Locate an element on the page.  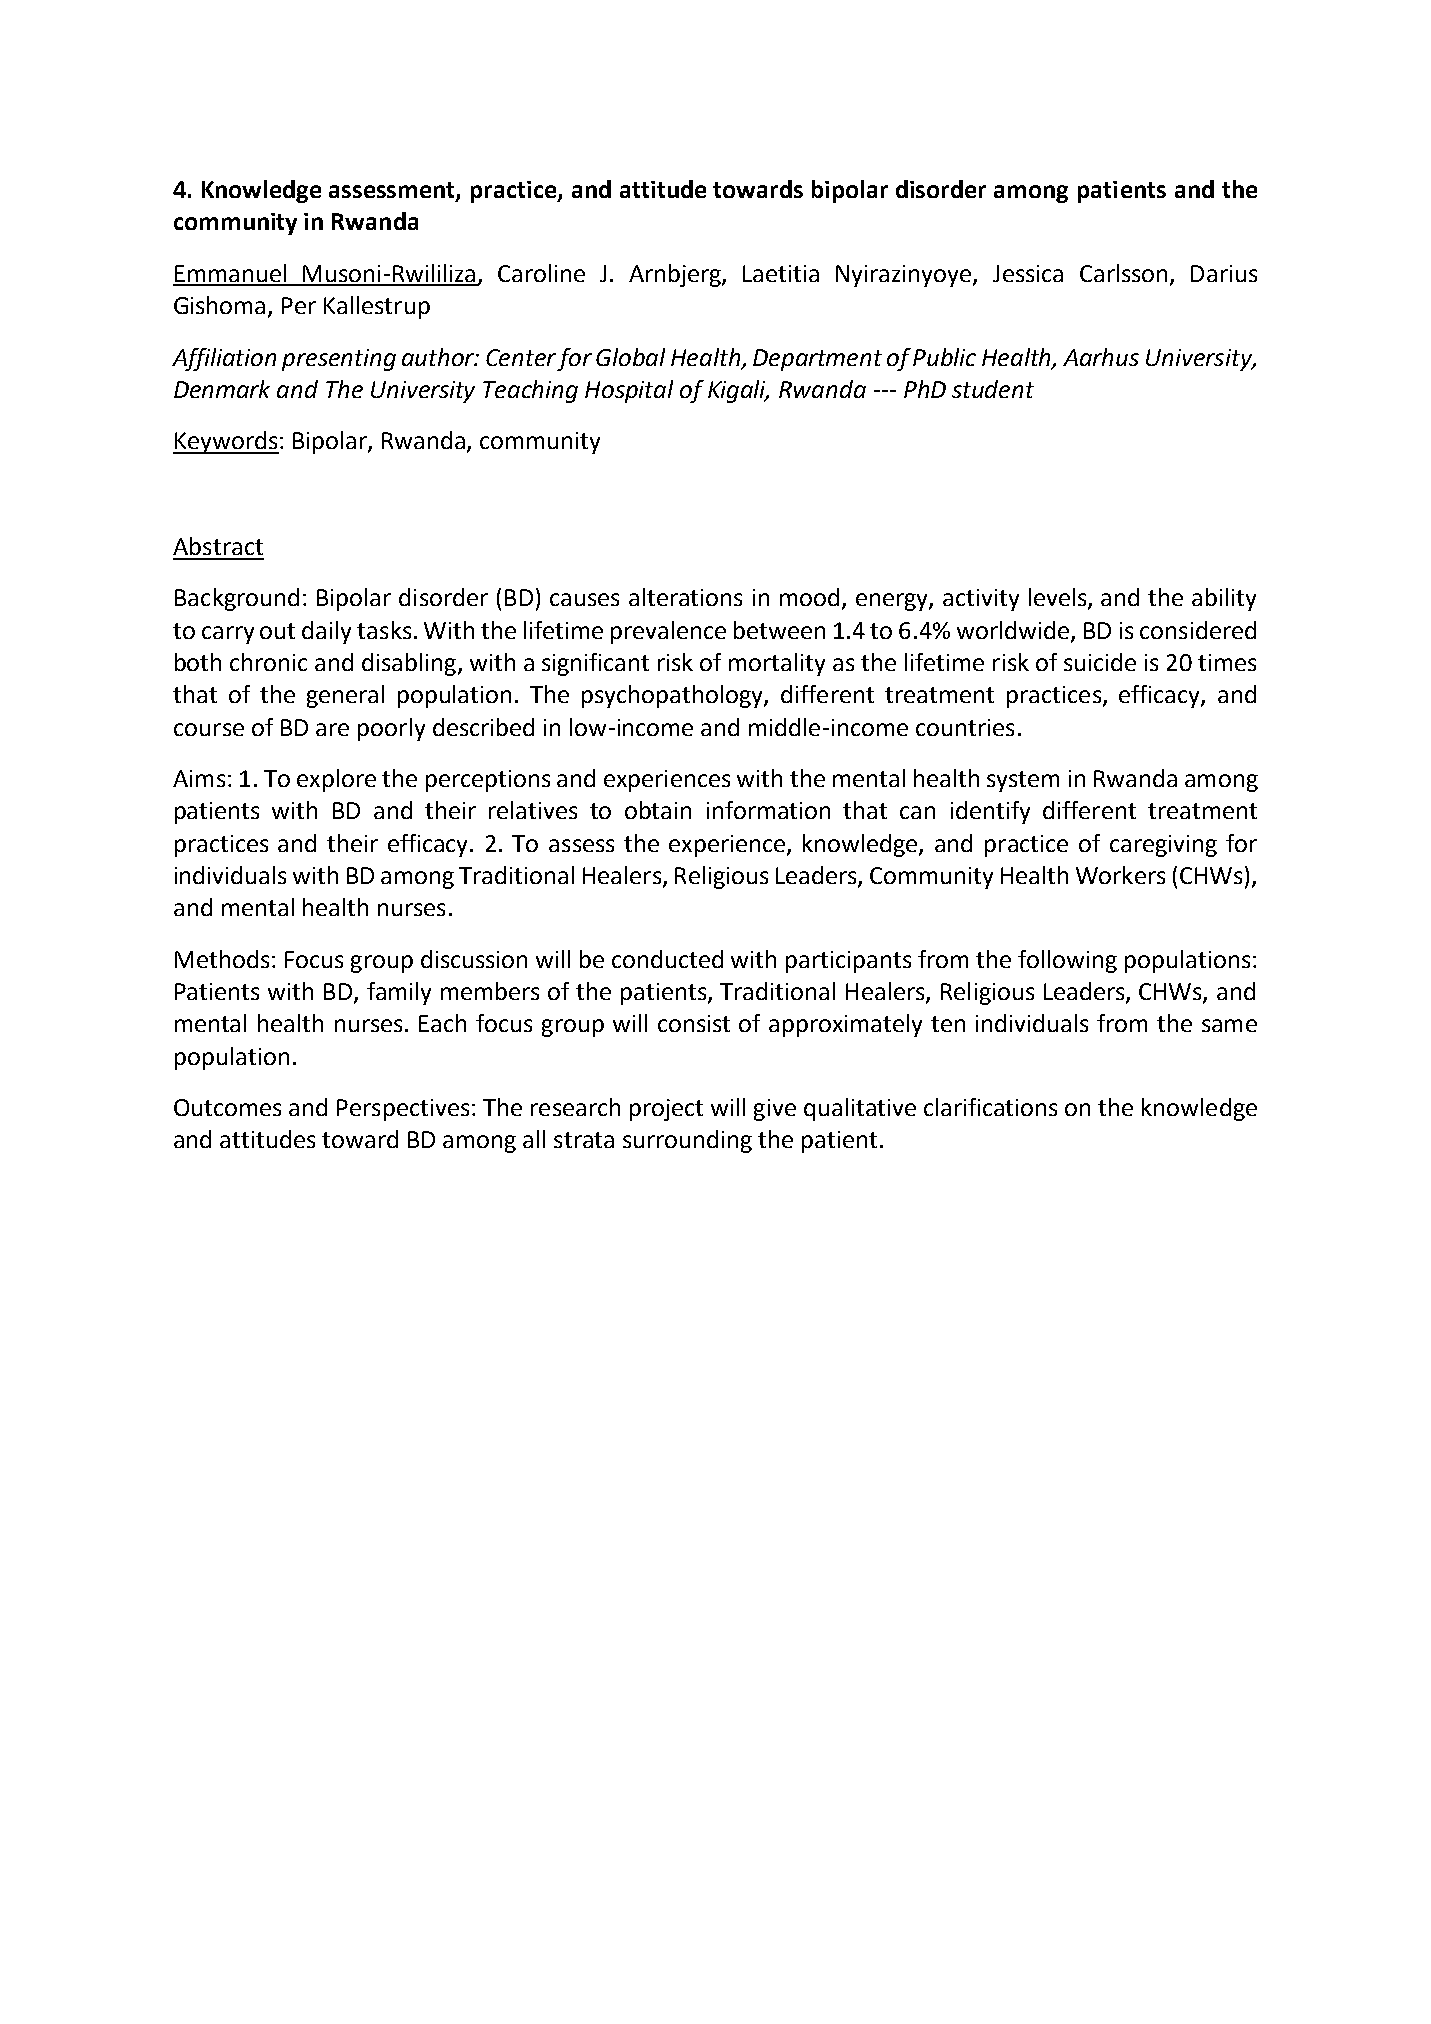
caregiving is located at coordinates (1163, 846).
